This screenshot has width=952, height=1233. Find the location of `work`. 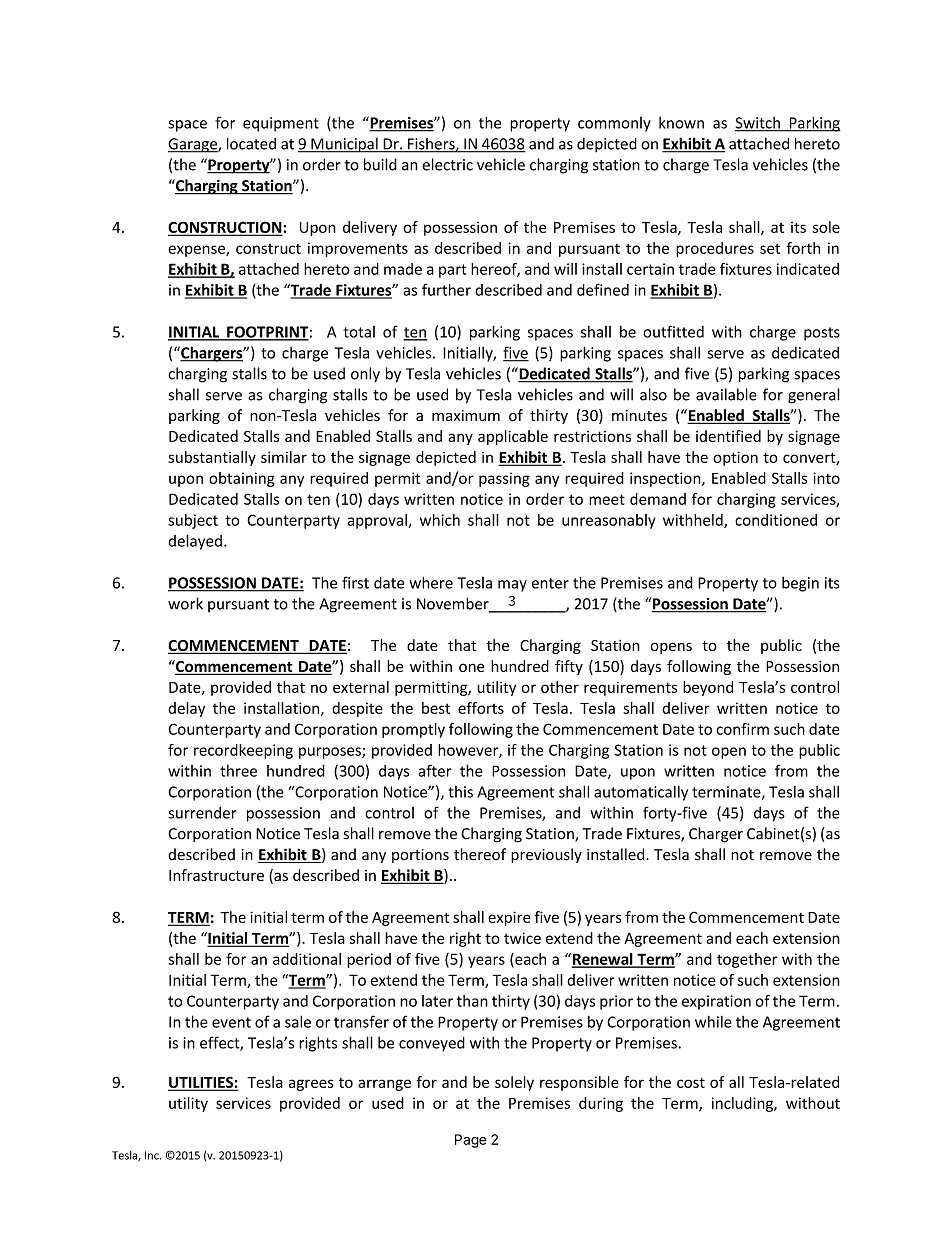

work is located at coordinates (185, 603).
